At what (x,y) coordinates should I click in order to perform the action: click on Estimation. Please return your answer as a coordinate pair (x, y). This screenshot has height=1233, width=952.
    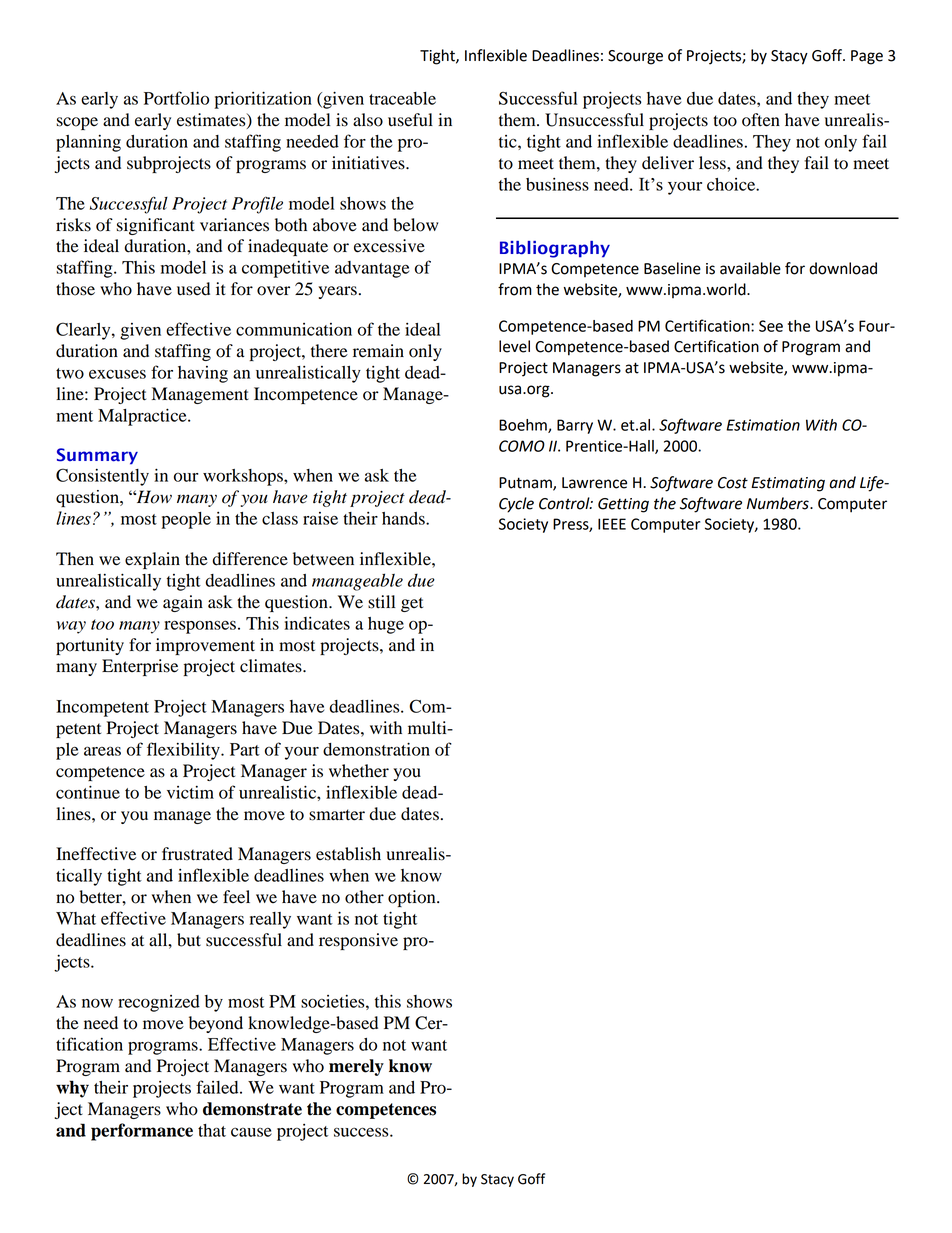
    Looking at the image, I should click on (763, 425).
